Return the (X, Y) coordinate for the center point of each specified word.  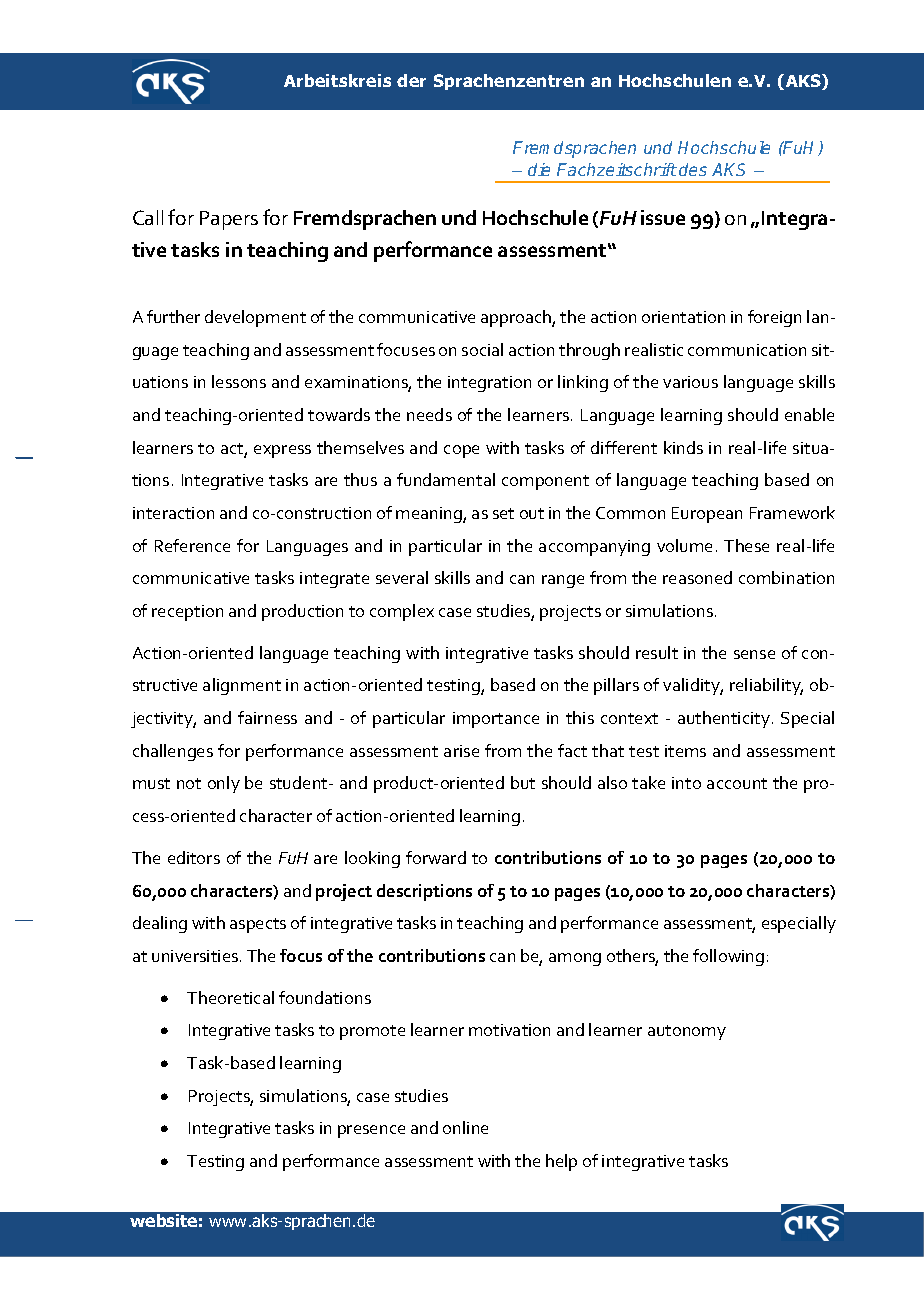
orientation (683, 317)
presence (371, 1131)
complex (402, 612)
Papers (229, 220)
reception (187, 613)
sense (754, 654)
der (411, 80)
